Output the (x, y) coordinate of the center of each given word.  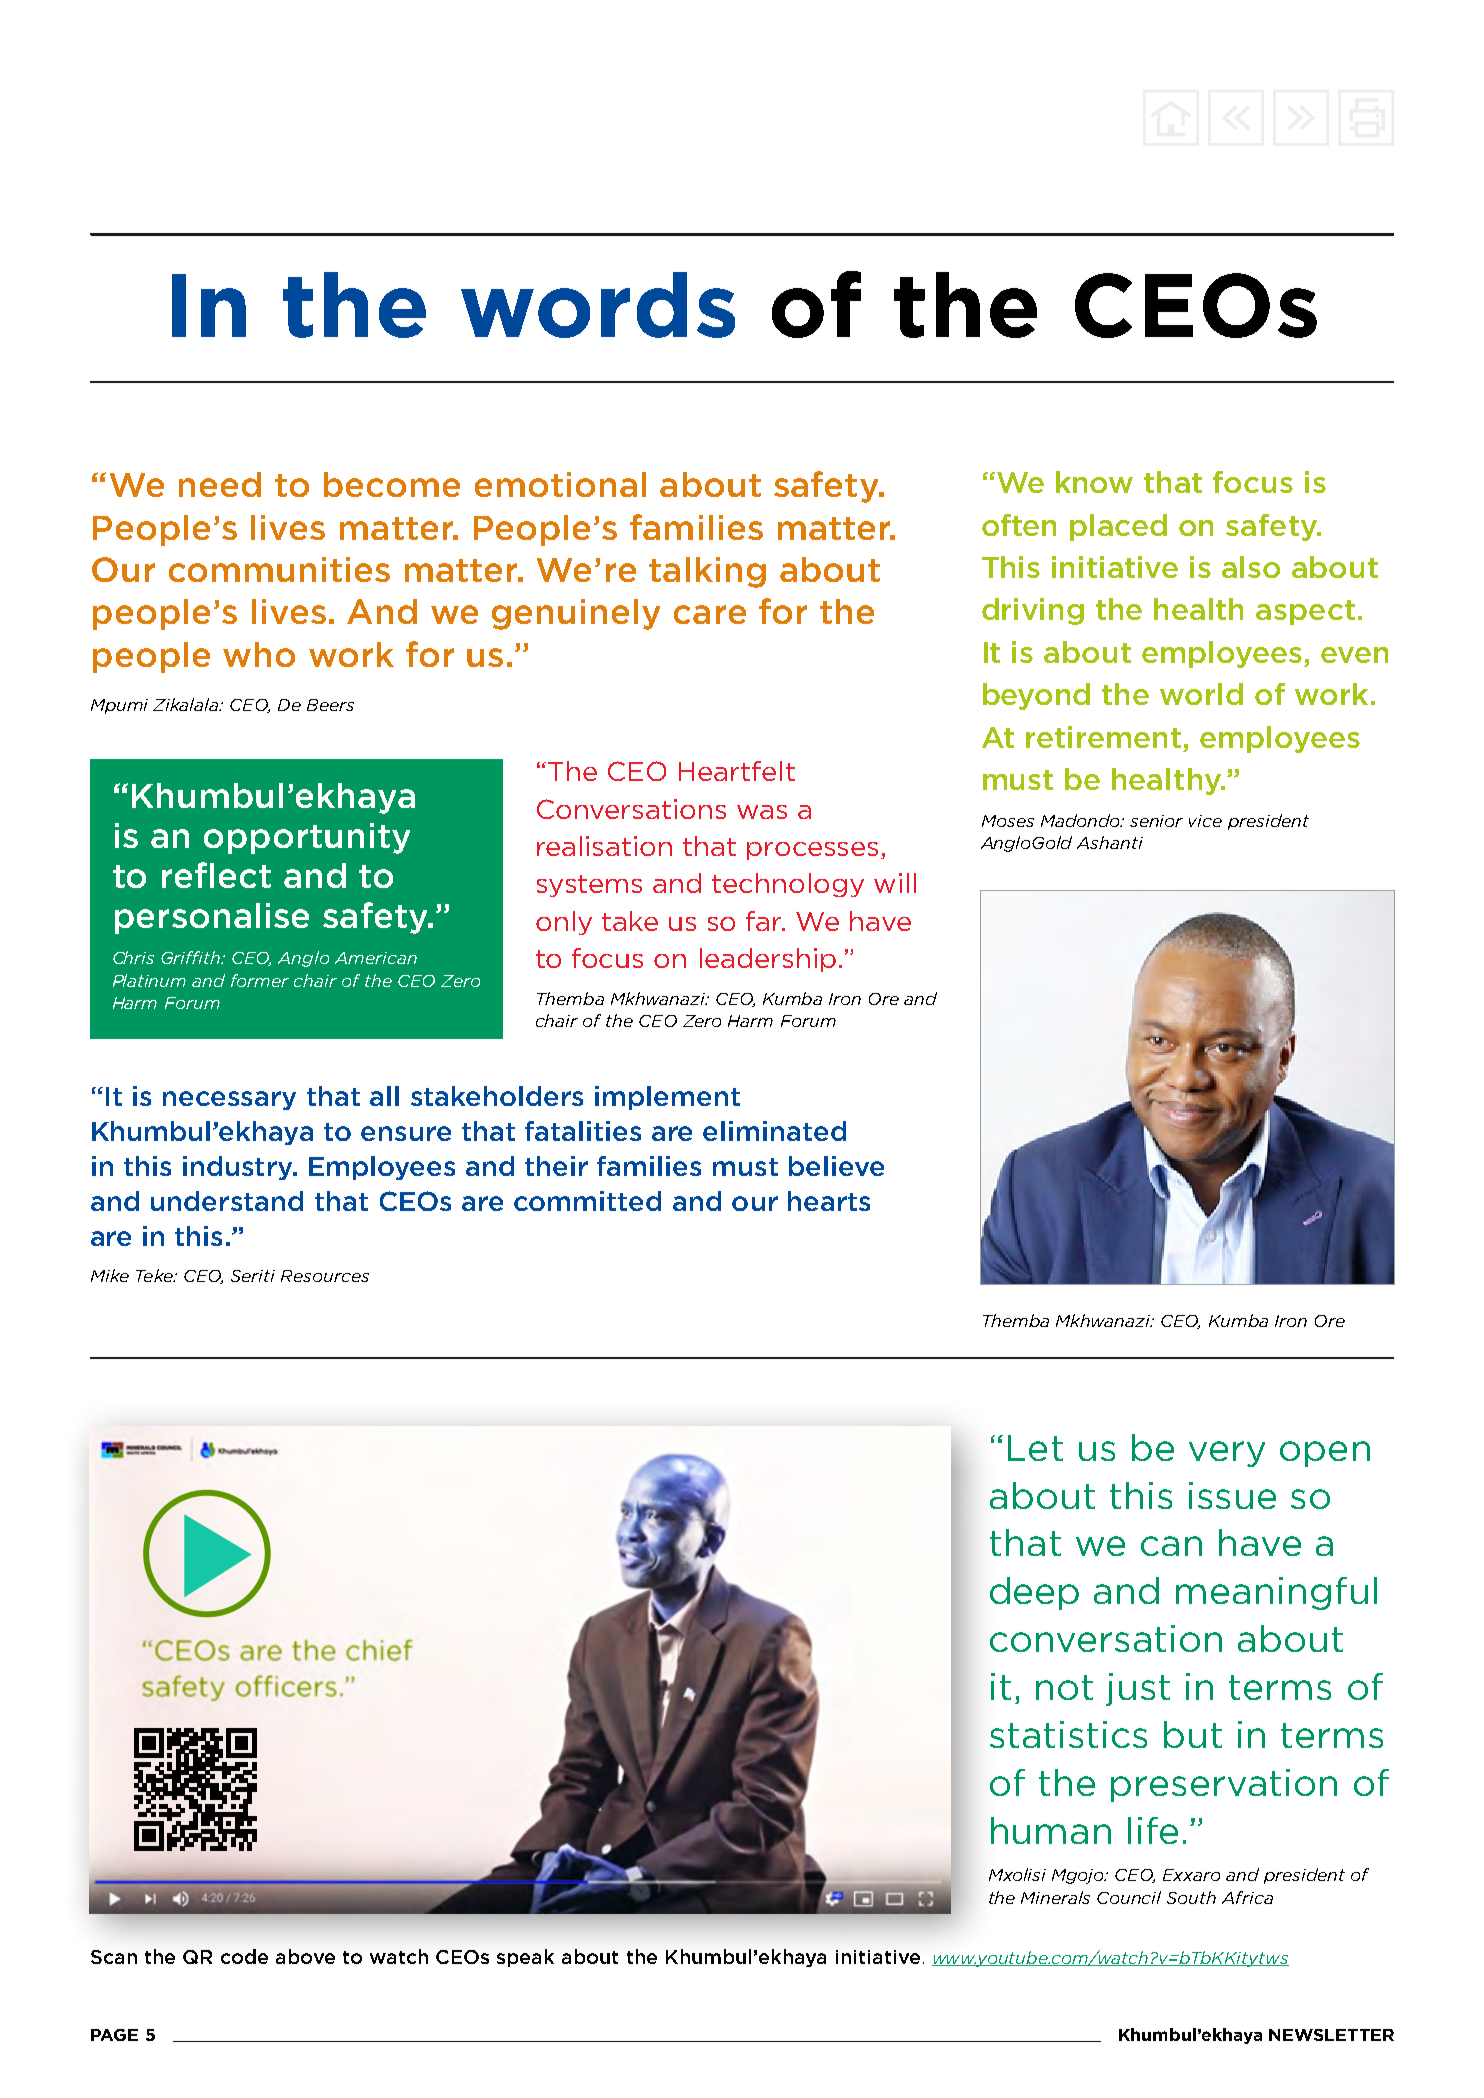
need (220, 484)
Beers (330, 705)
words (598, 305)
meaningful (1276, 1593)
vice (1205, 821)
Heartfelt (737, 771)
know (1094, 482)
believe (836, 1166)
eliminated (774, 1131)
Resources (325, 1276)
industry (239, 1168)
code (244, 1956)
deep (1034, 1593)
